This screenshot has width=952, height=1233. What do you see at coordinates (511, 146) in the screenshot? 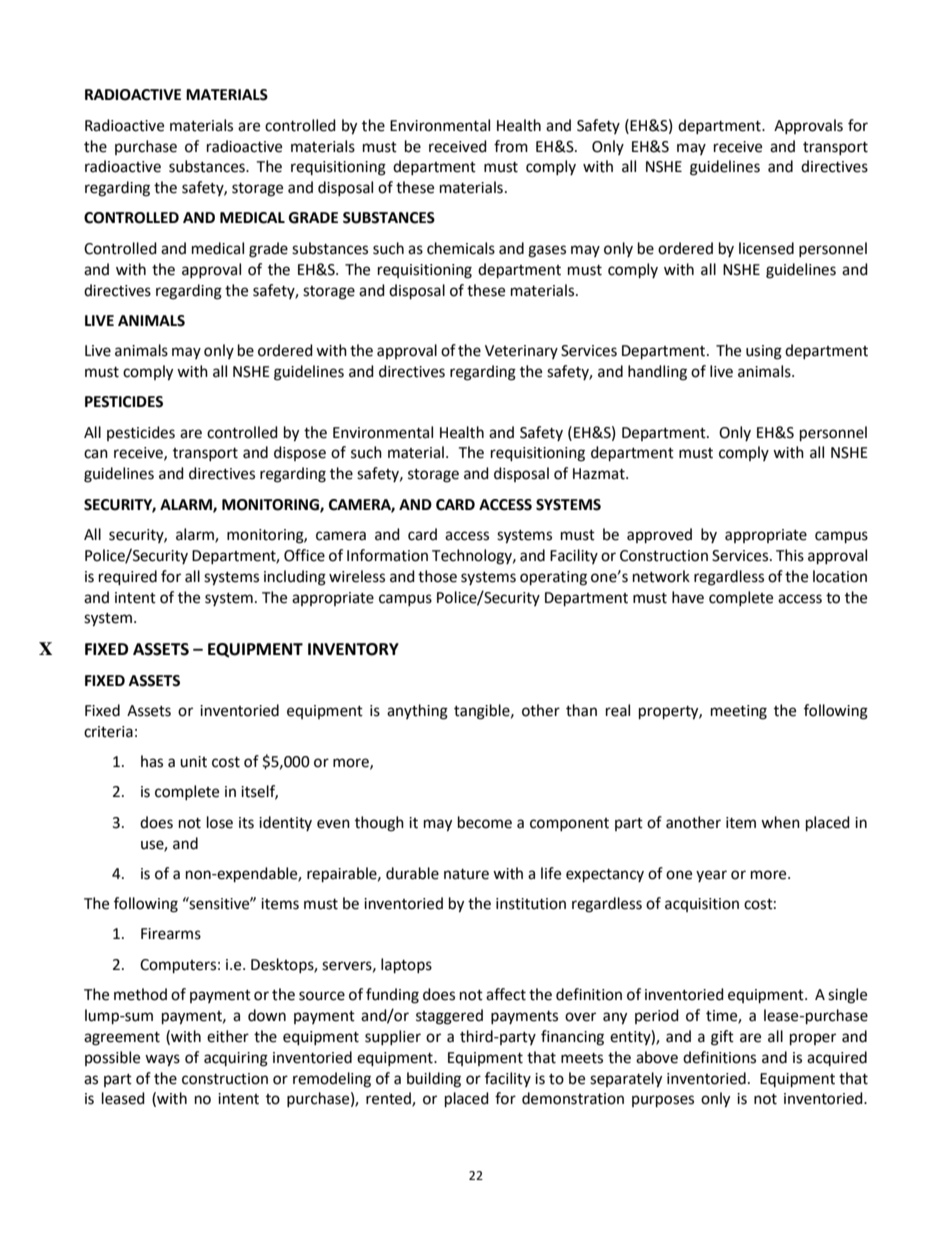
I see `from` at bounding box center [511, 146].
